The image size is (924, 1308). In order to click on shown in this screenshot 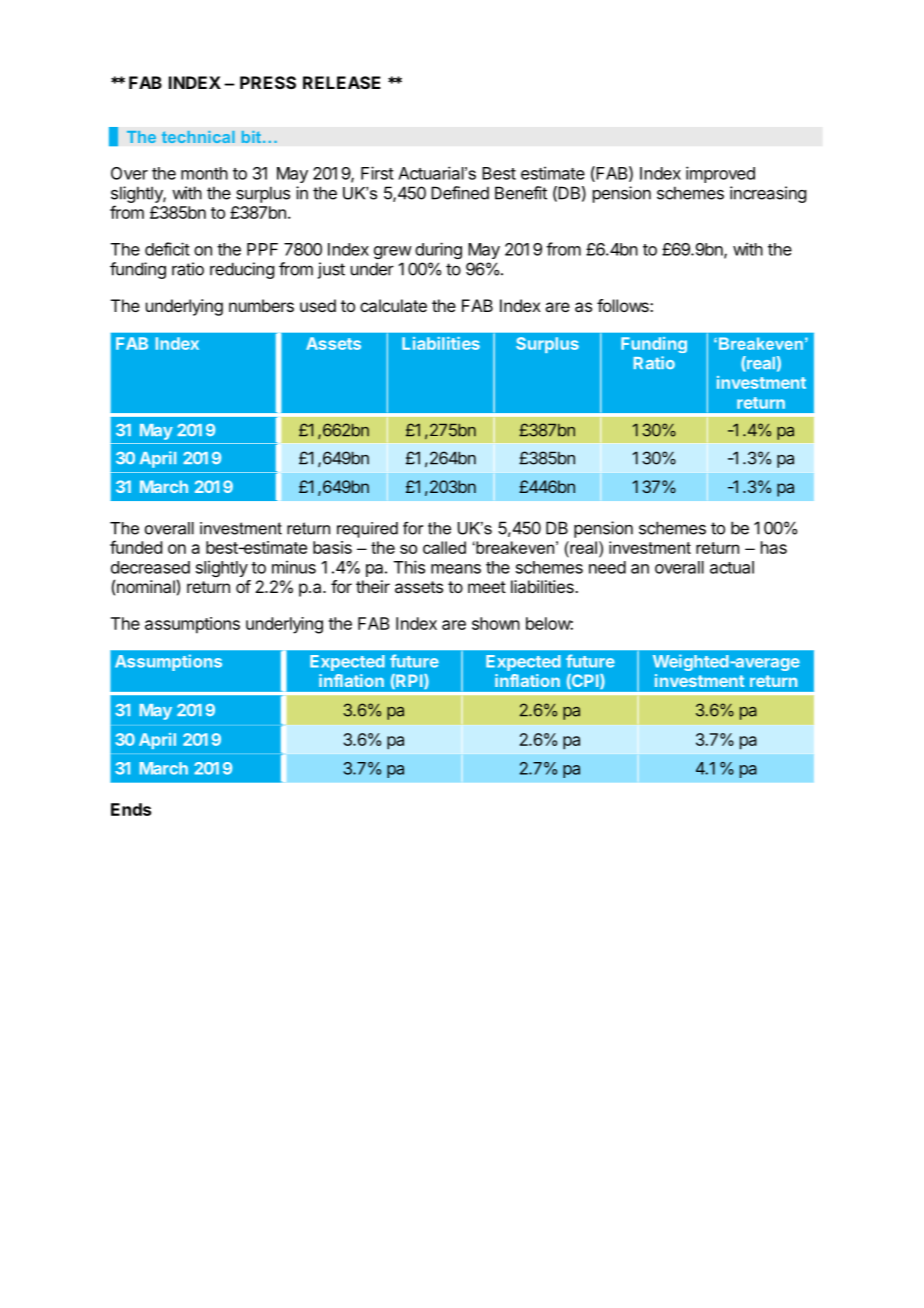, I will do `click(496, 623)`.
